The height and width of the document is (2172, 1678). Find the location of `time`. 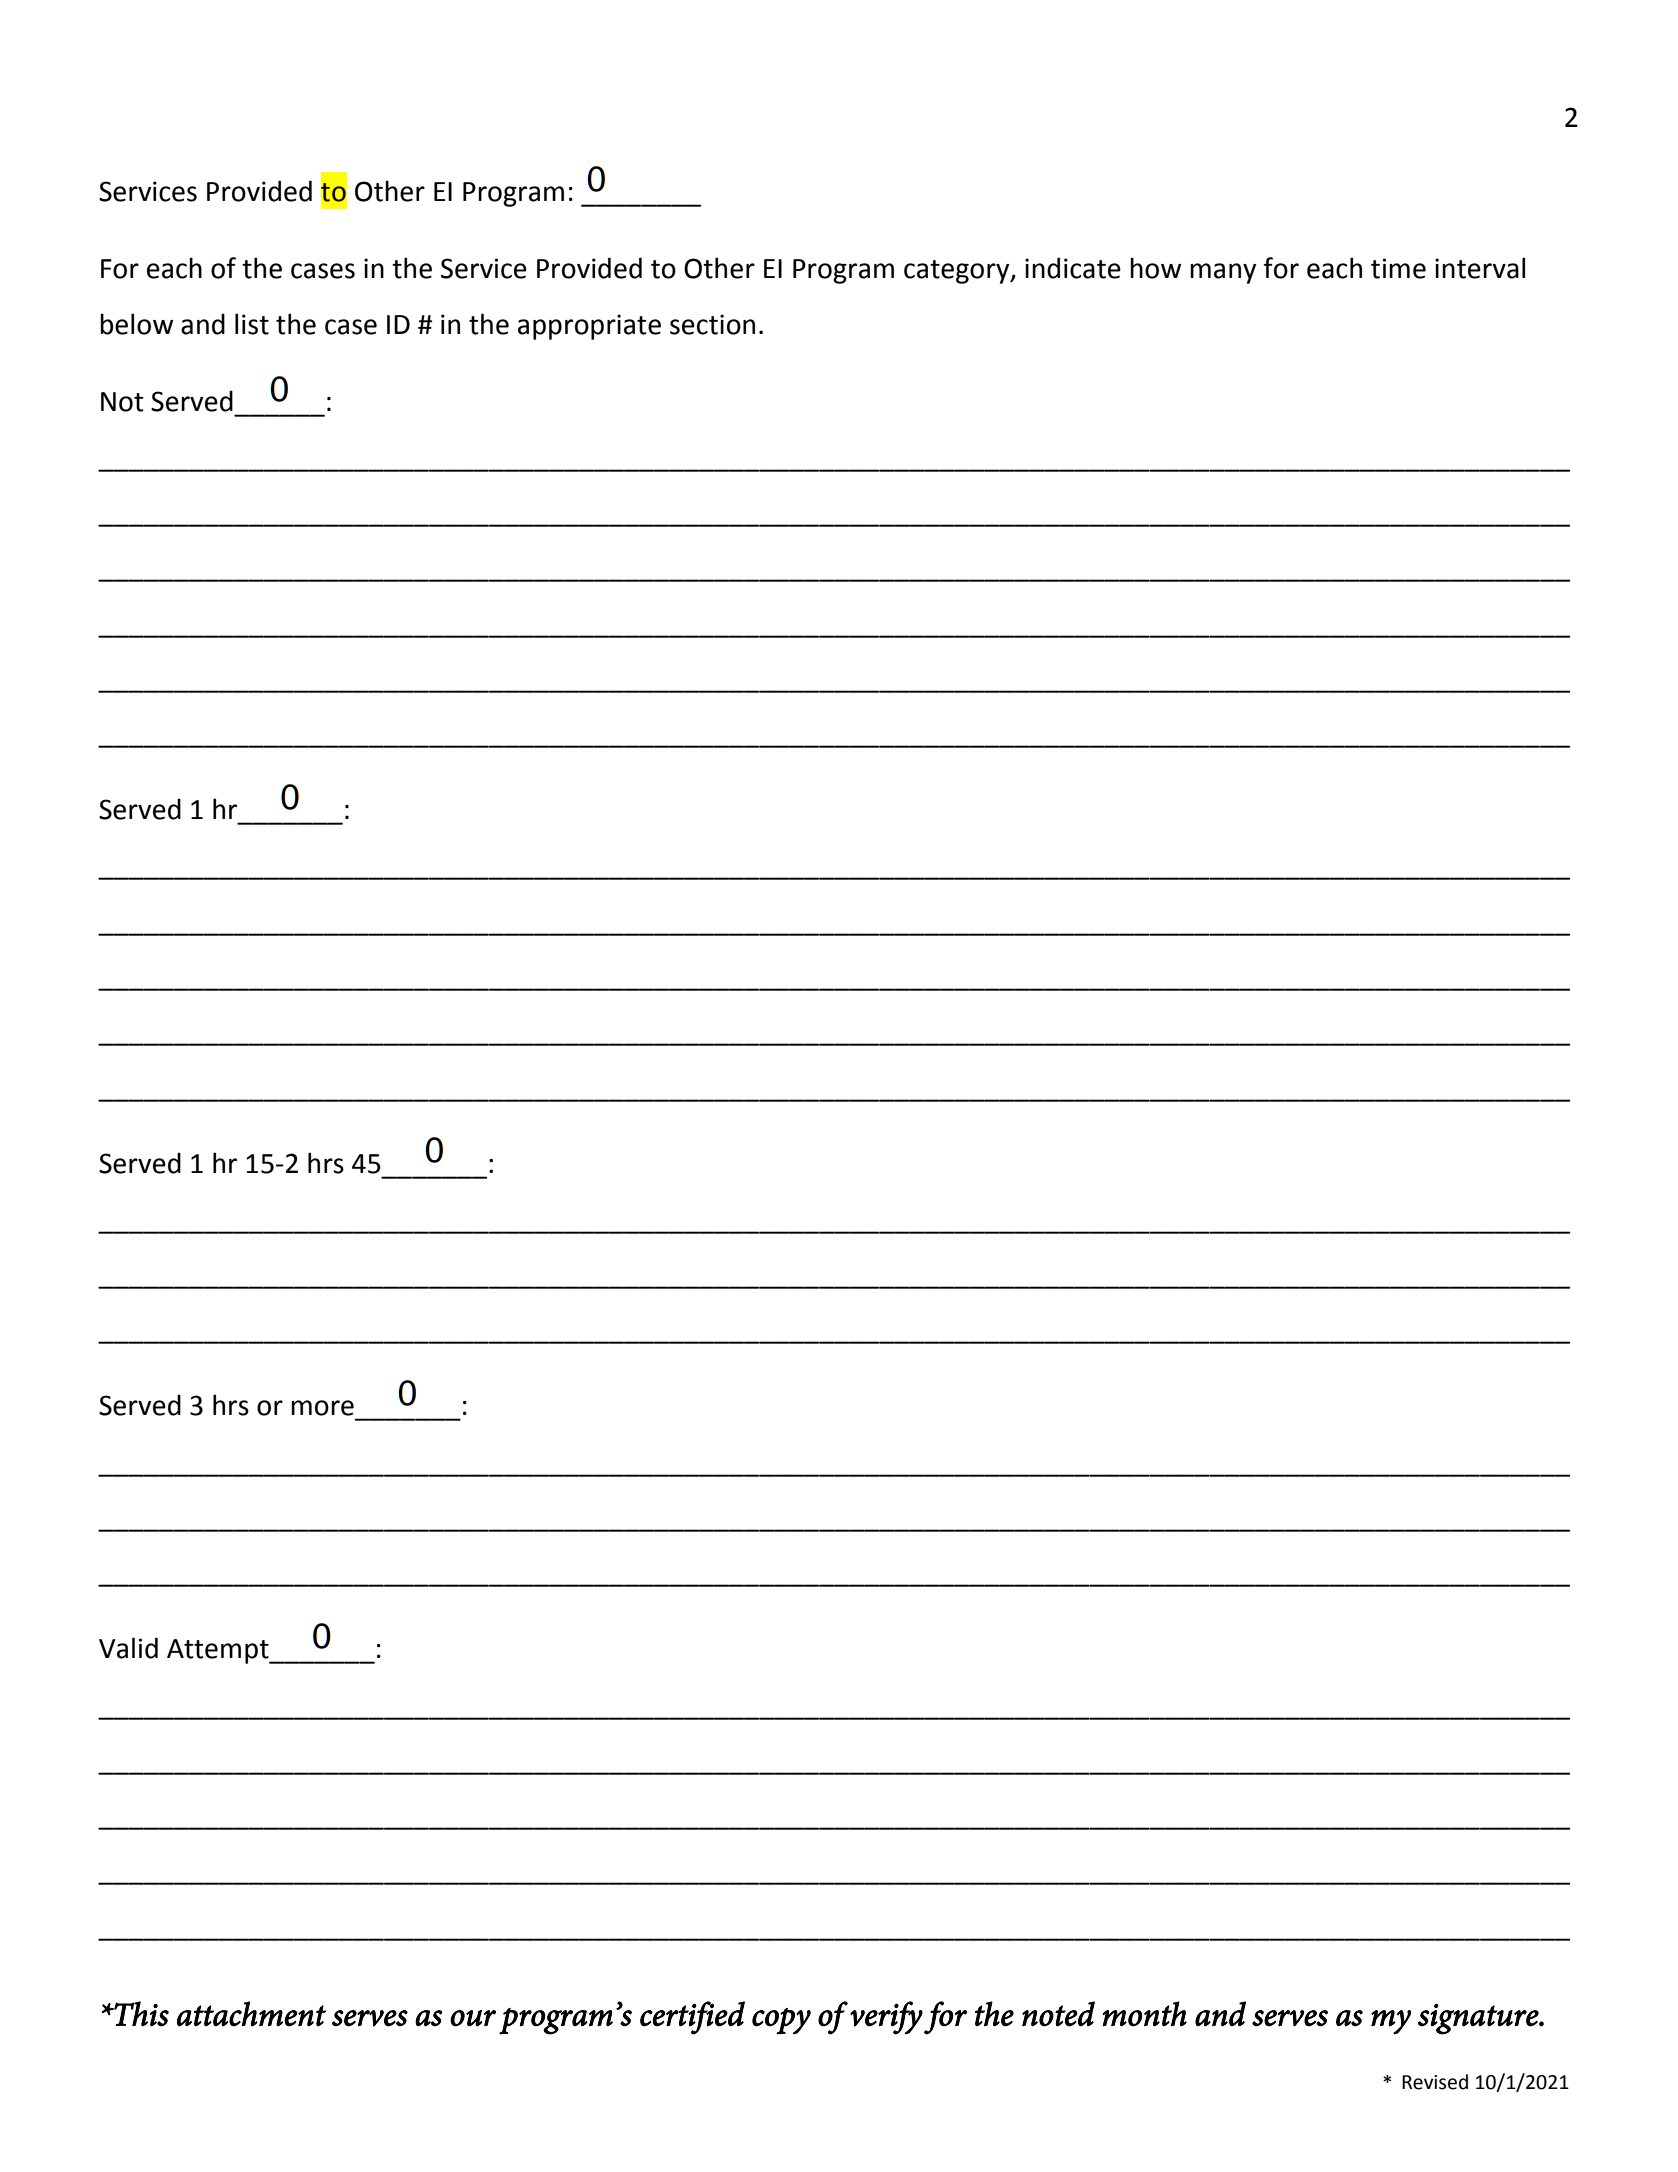

time is located at coordinates (1398, 268).
